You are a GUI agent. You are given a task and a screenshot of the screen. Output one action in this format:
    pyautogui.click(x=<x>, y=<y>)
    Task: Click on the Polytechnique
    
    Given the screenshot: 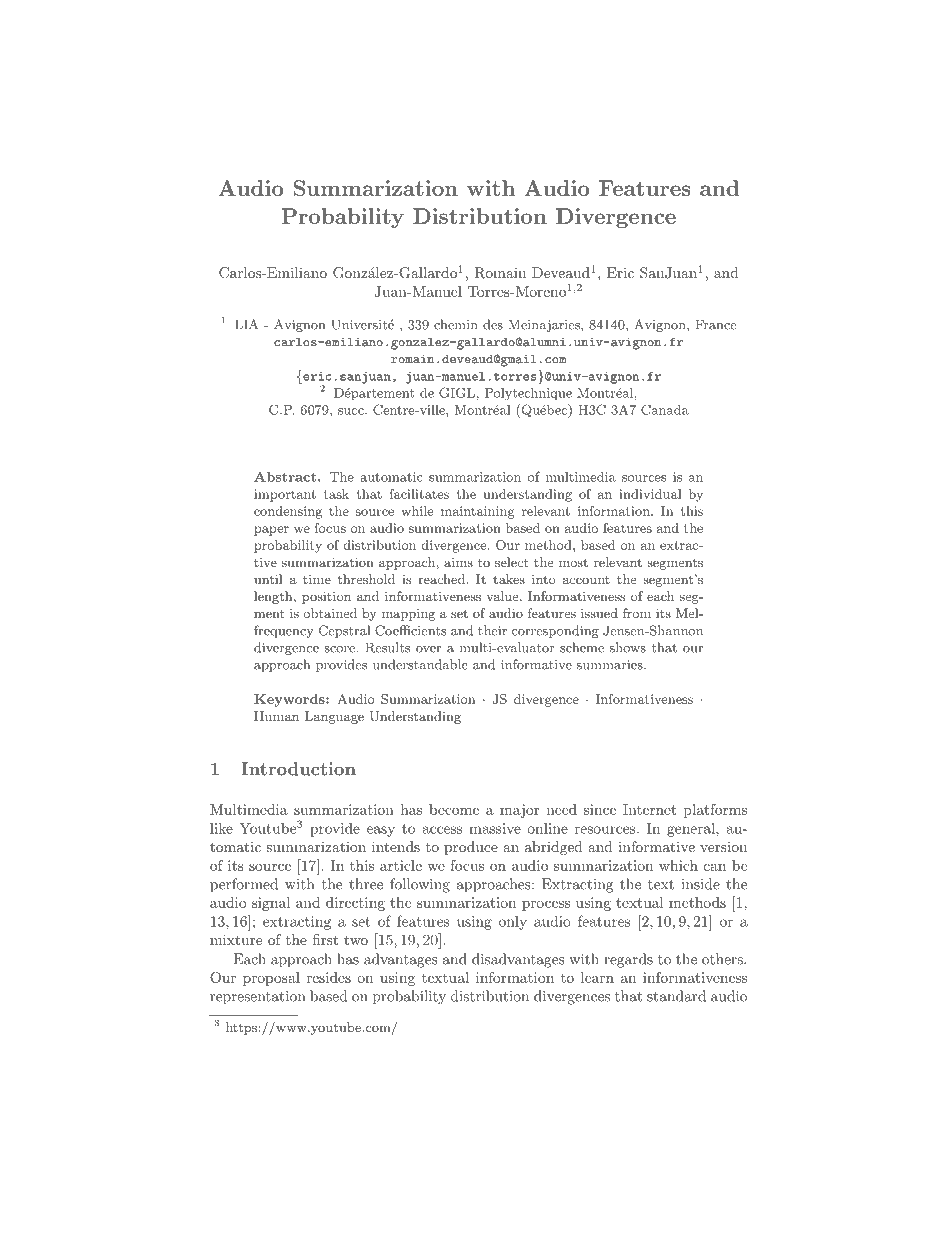 What is the action you would take?
    pyautogui.click(x=528, y=394)
